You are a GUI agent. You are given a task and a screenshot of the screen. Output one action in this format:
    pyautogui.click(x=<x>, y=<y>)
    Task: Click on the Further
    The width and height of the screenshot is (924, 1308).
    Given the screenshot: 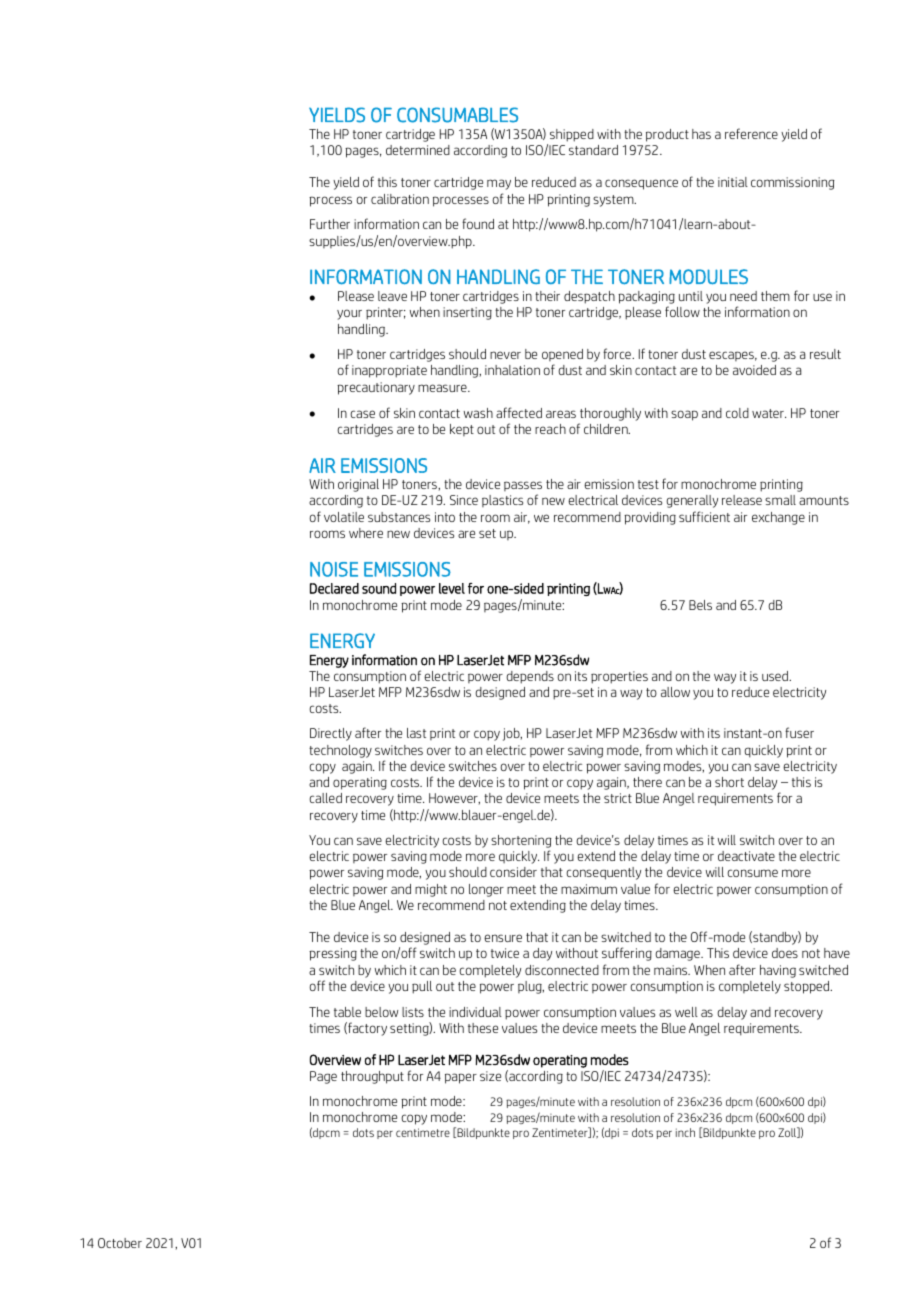 What is the action you would take?
    pyautogui.click(x=330, y=224)
